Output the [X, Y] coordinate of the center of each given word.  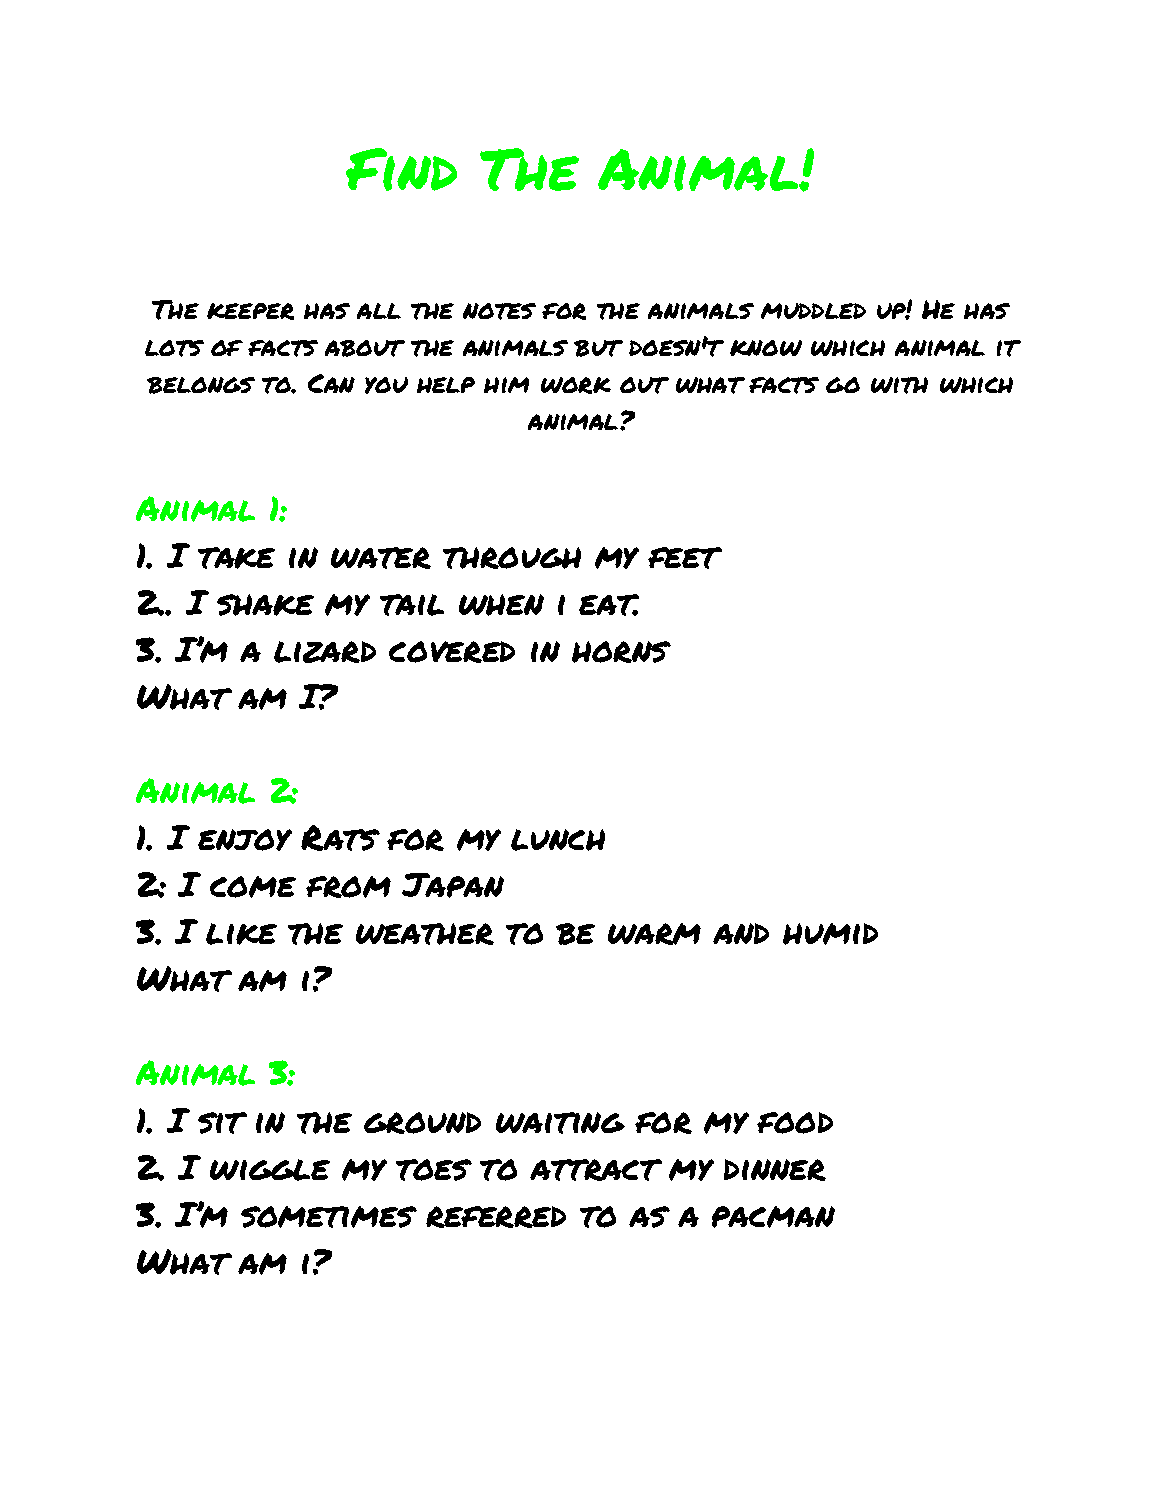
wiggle [270, 1170]
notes [499, 311]
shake [265, 605]
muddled [813, 311]
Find [401, 169]
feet [685, 558]
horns [621, 652]
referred [496, 1217]
